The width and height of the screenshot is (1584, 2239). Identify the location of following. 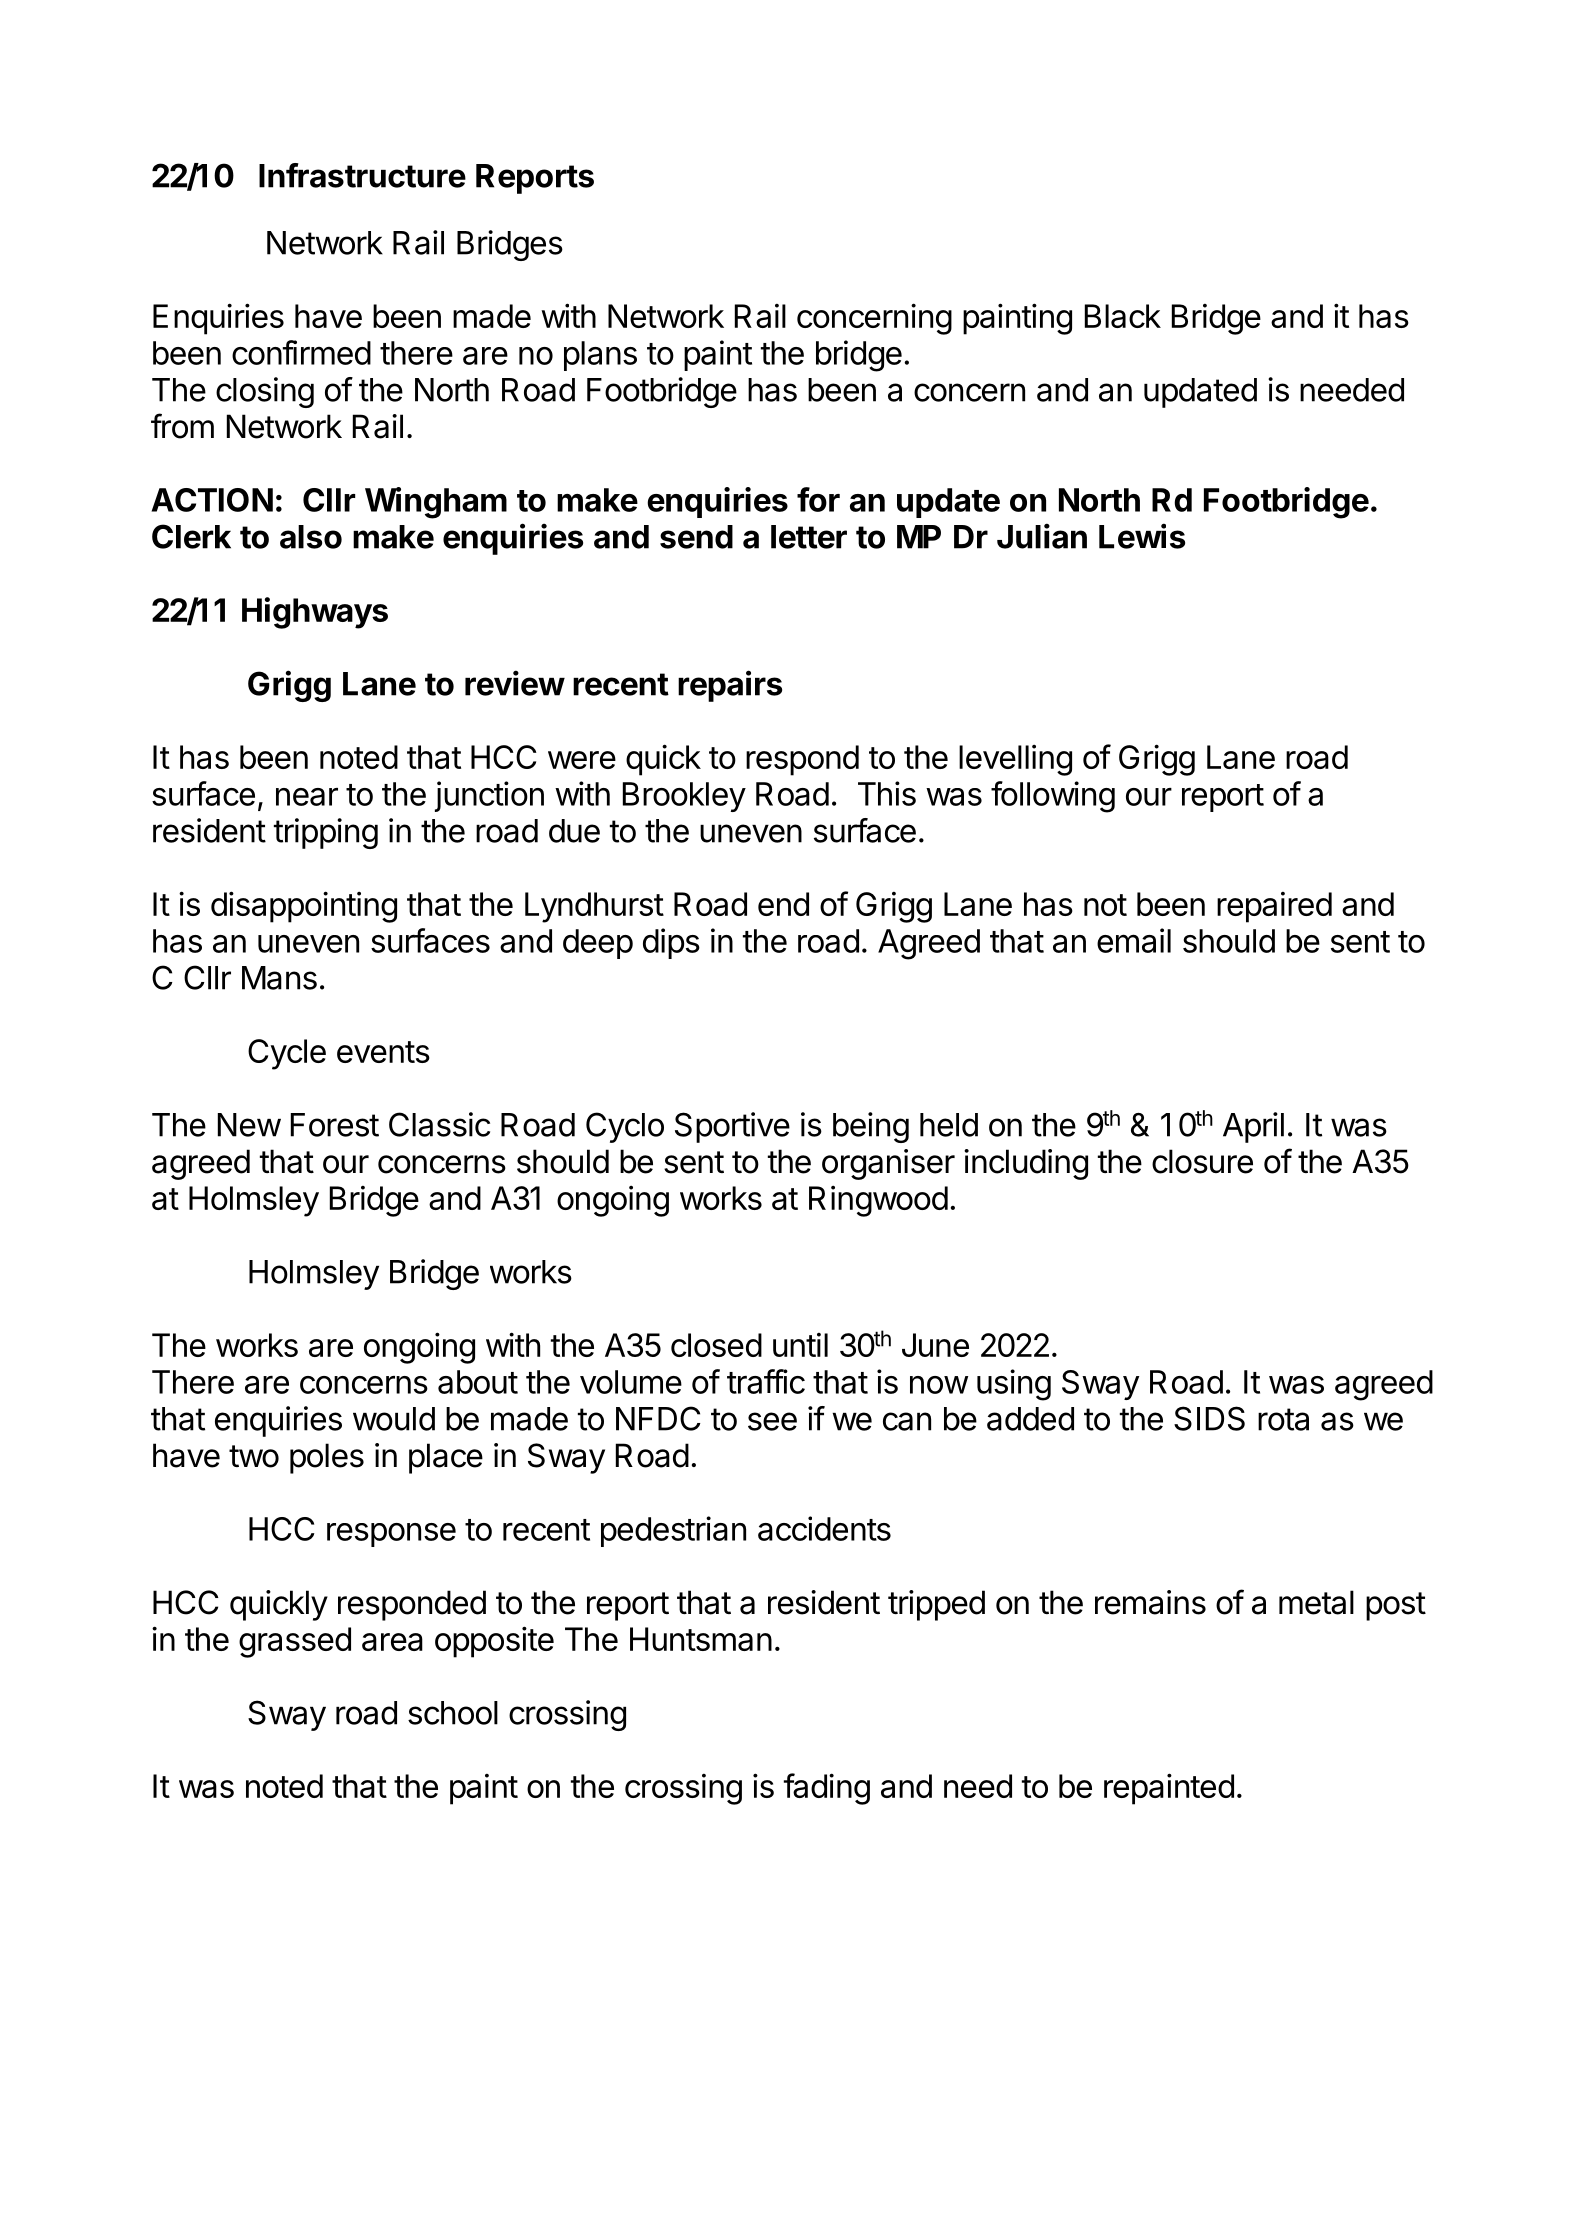
(1053, 797).
